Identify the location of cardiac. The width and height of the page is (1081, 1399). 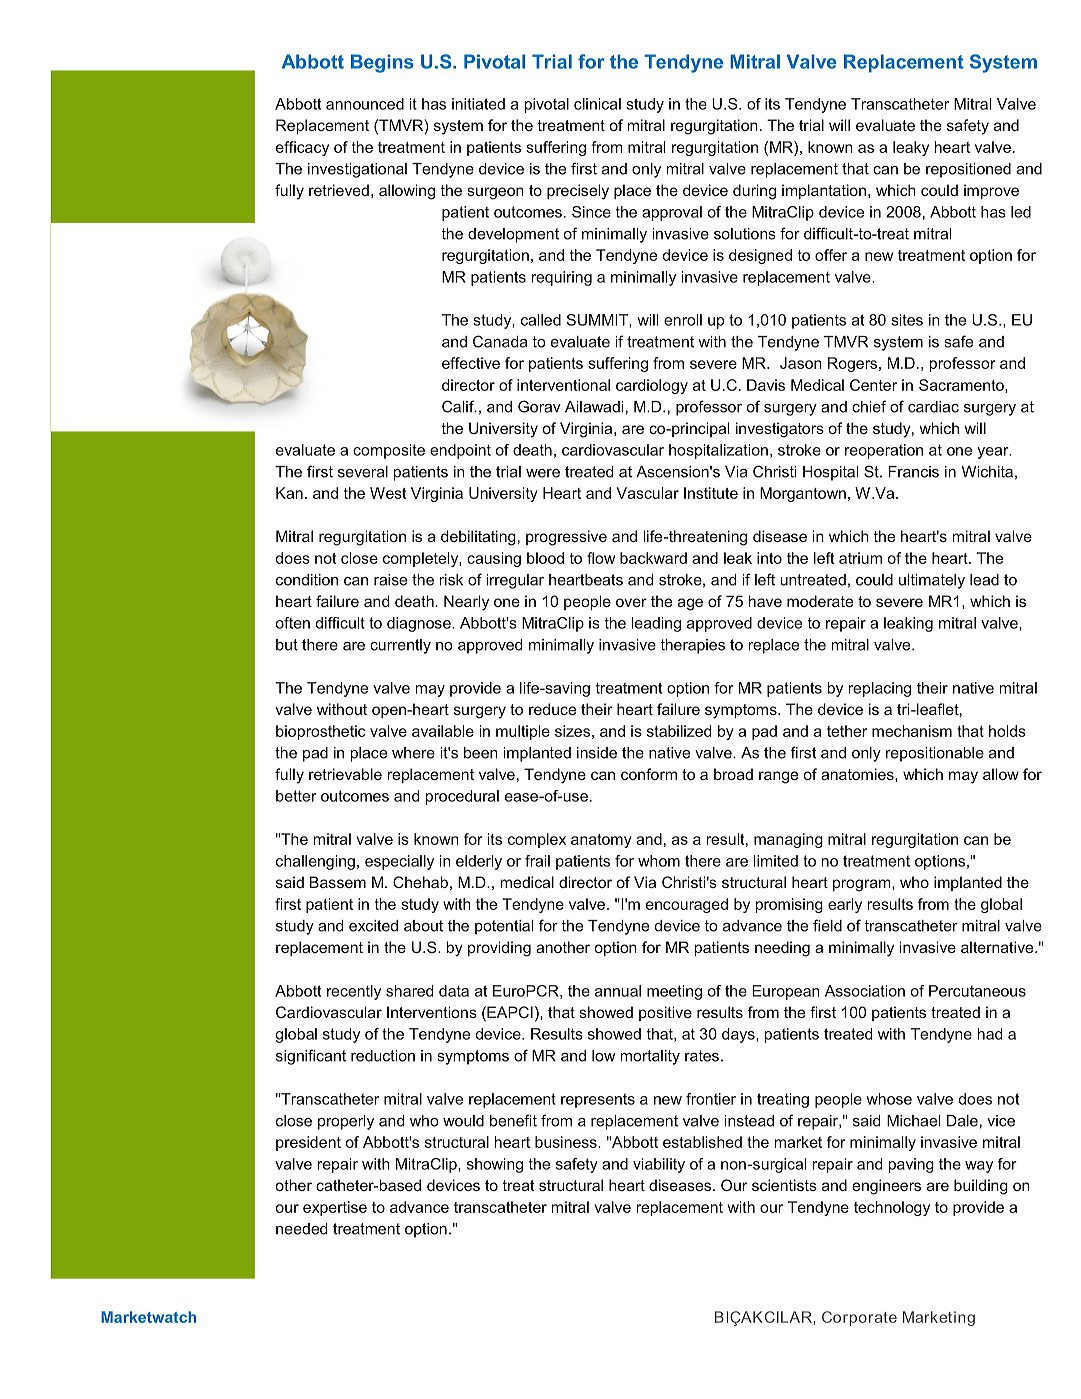
(933, 407).
